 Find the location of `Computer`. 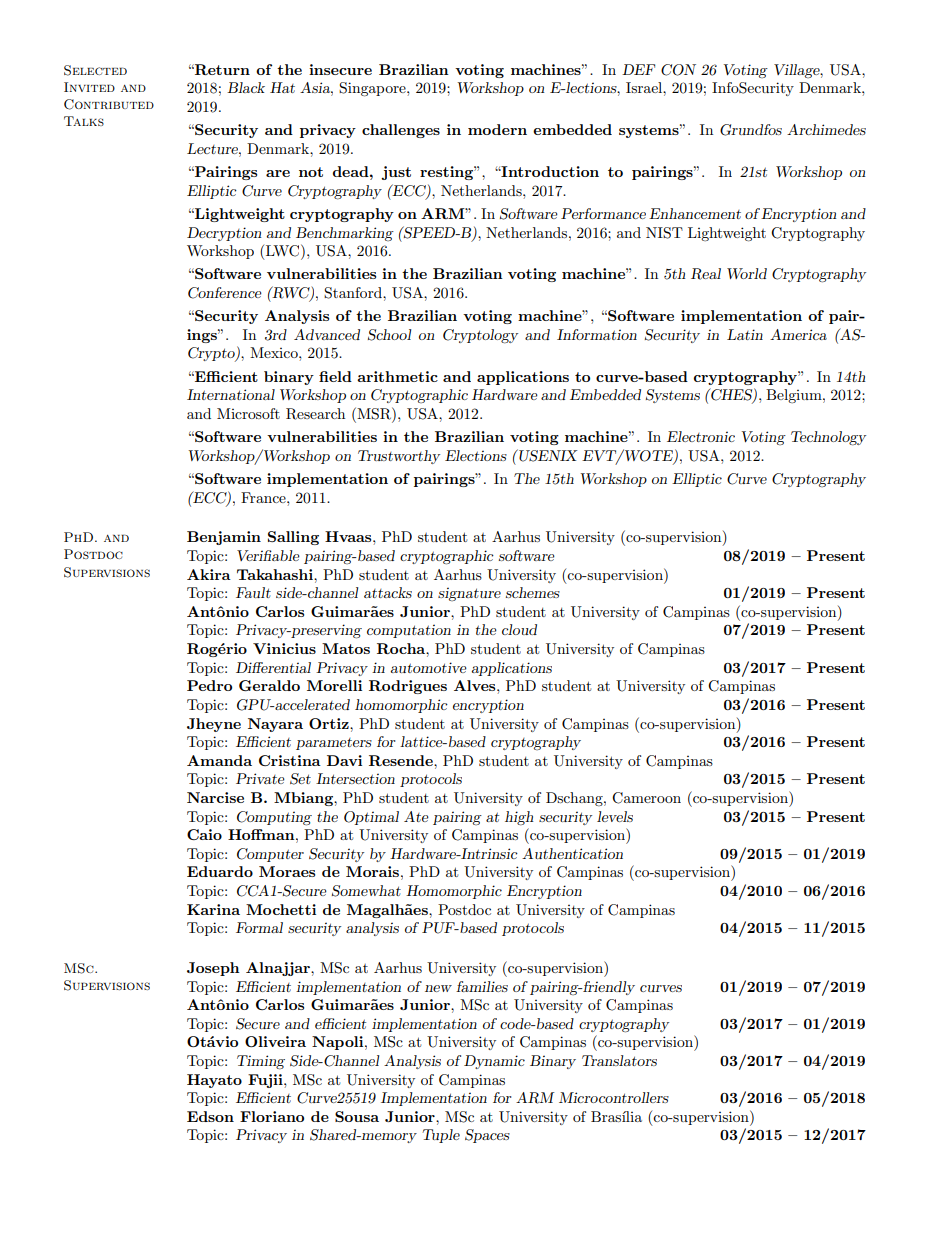

Computer is located at coordinates (270, 855).
